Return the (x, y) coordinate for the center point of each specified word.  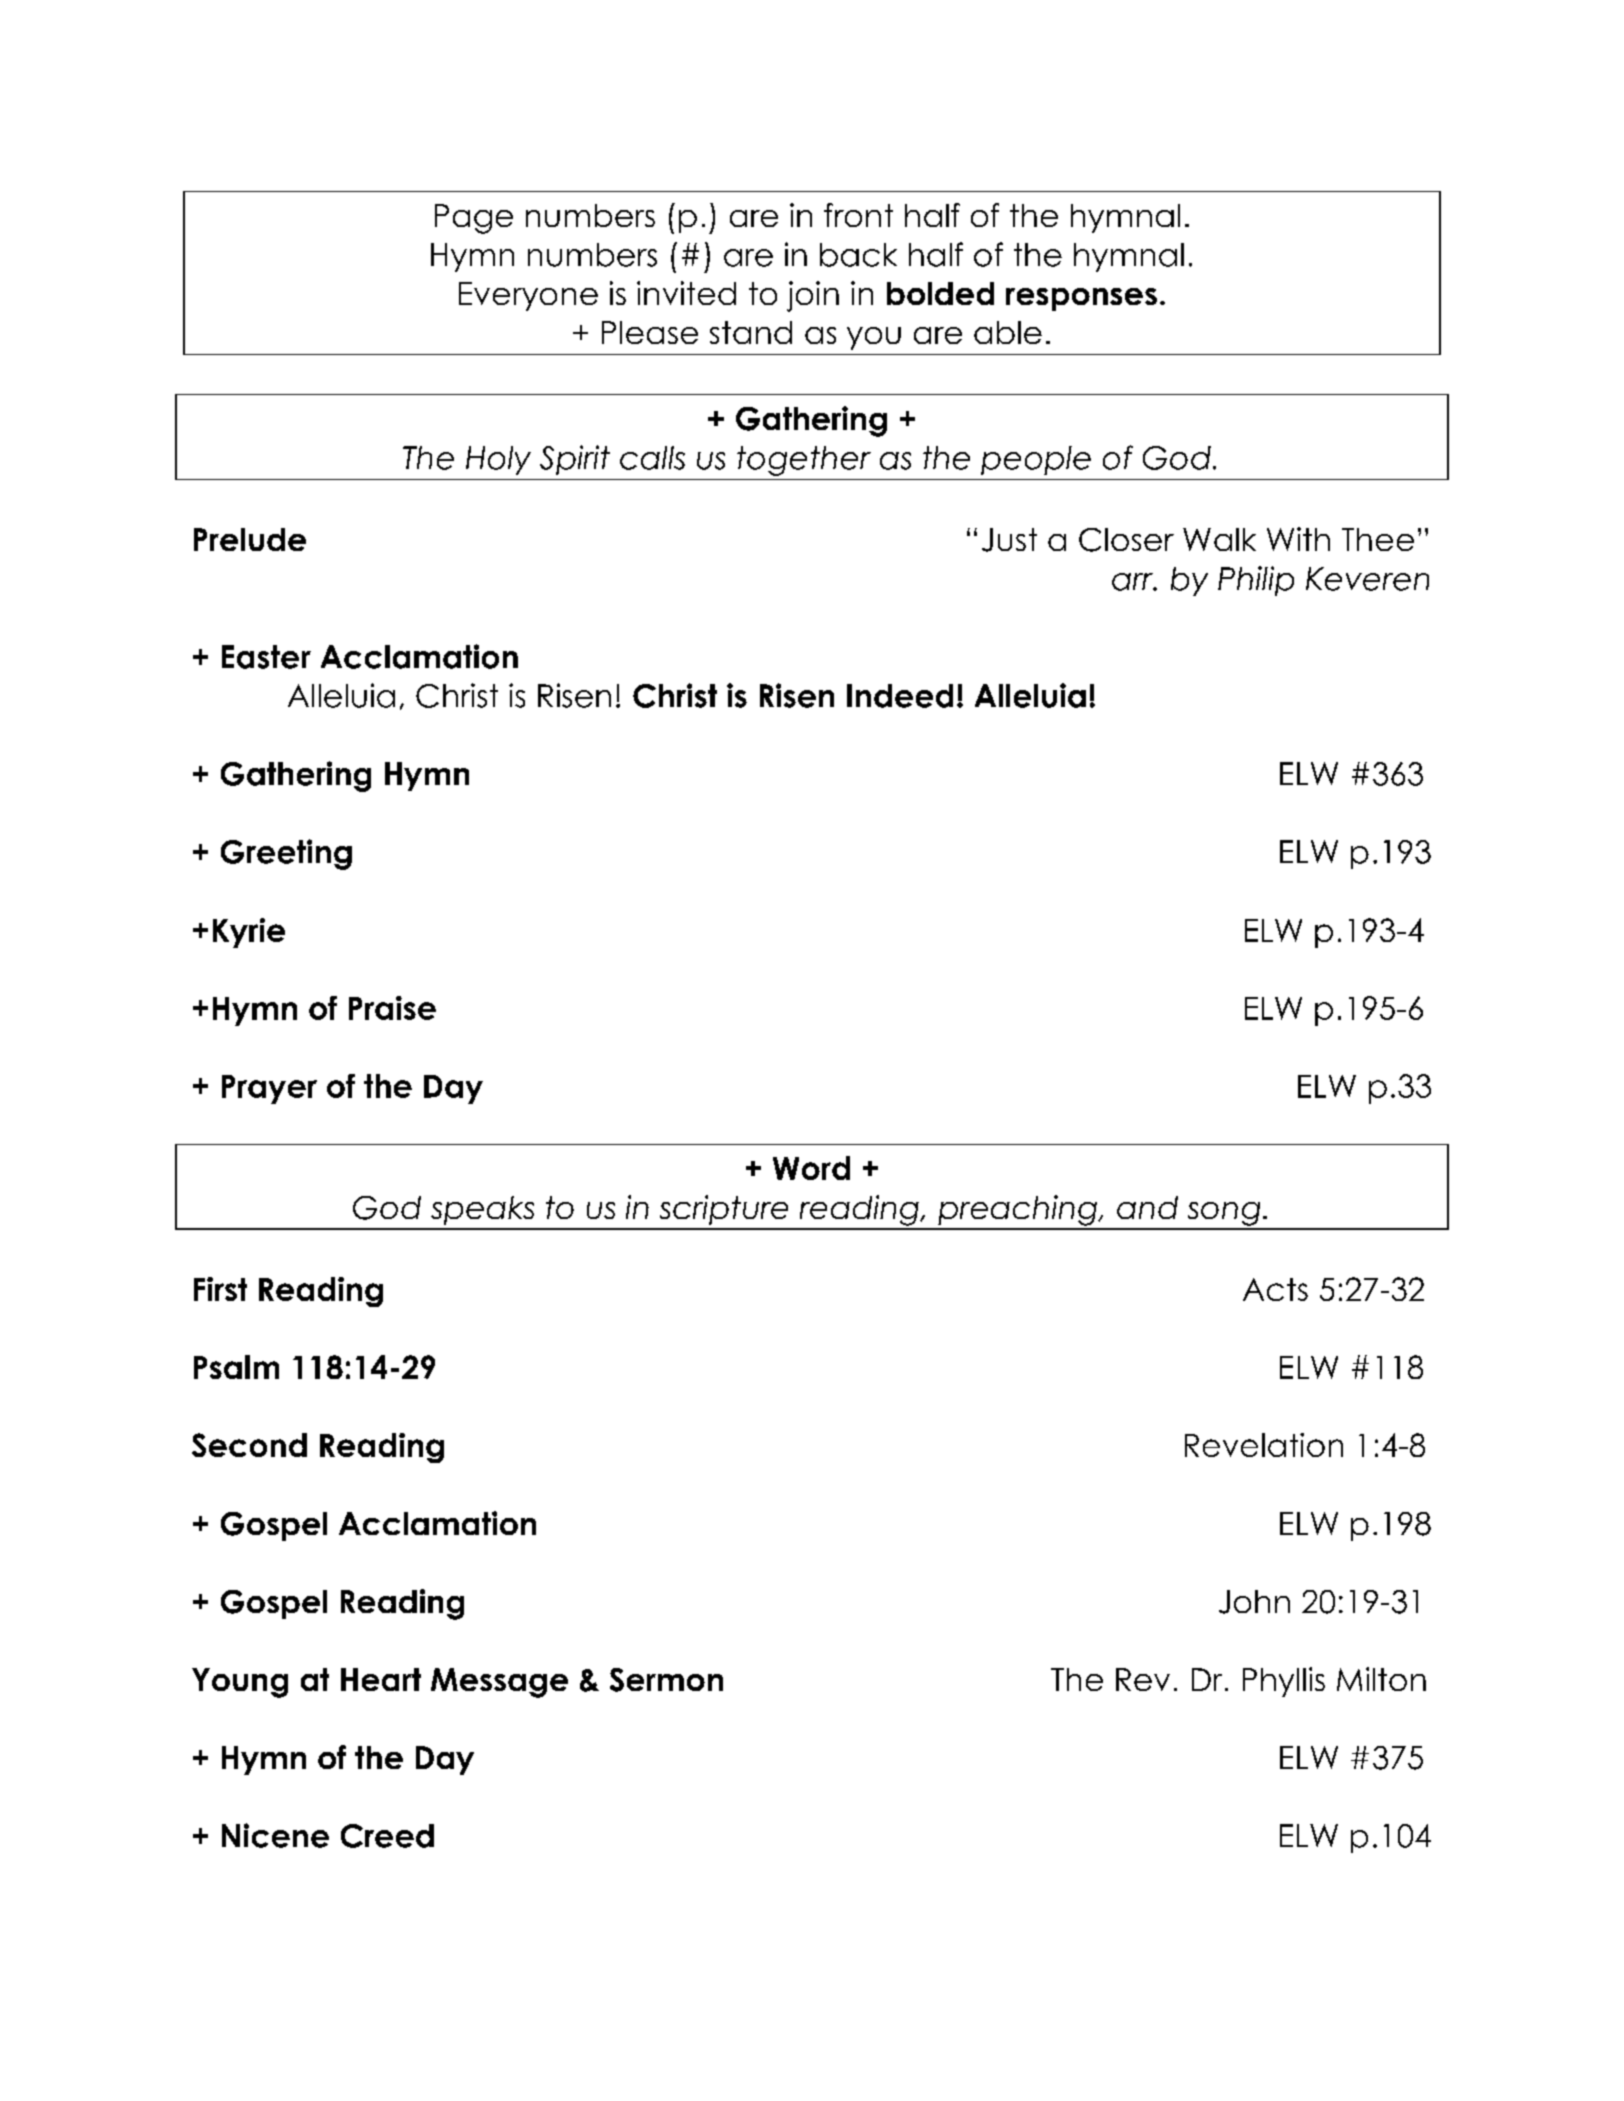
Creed (387, 1836)
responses (1081, 299)
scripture (724, 1210)
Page (474, 219)
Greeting (286, 854)
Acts (1275, 1289)
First (220, 1289)
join (813, 296)
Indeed (900, 696)
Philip (1256, 581)
